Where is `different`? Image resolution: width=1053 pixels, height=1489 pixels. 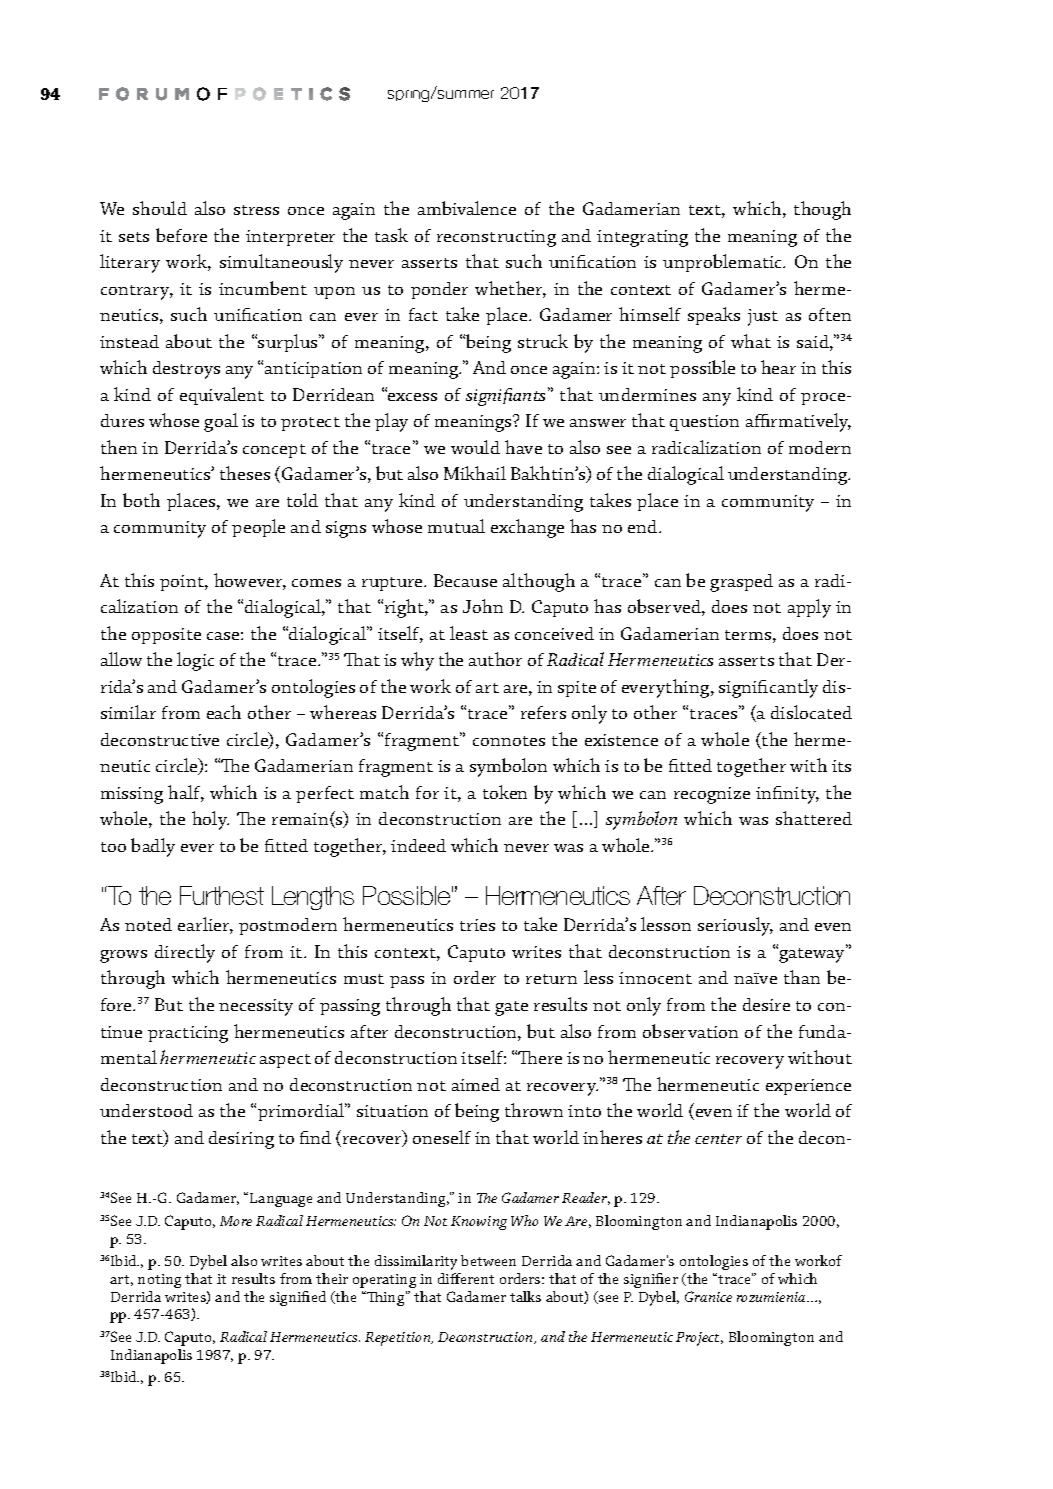 different is located at coordinates (466, 1278).
